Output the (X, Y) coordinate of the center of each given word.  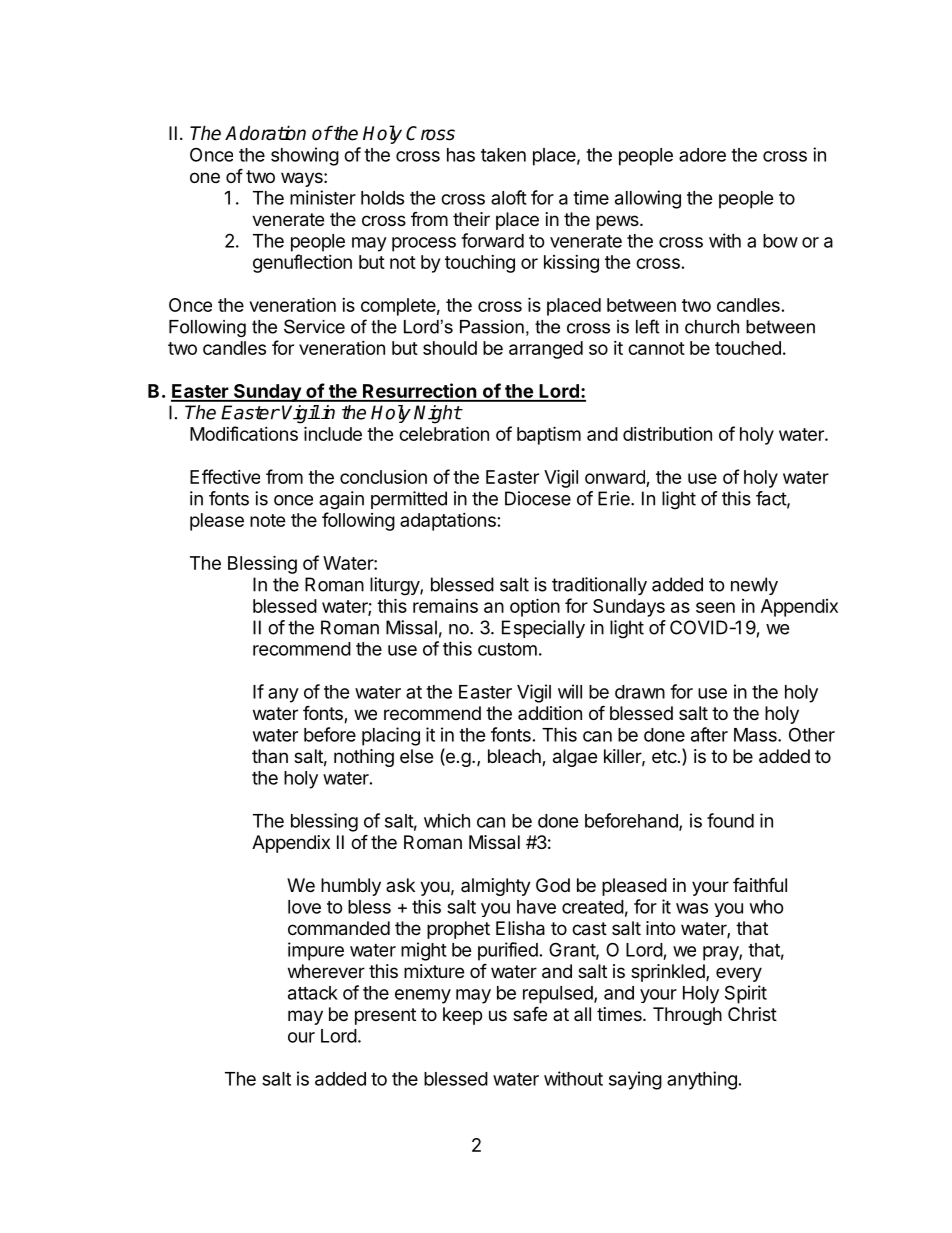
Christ (752, 1014)
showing (305, 156)
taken (503, 155)
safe (530, 1013)
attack (313, 993)
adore (702, 155)
